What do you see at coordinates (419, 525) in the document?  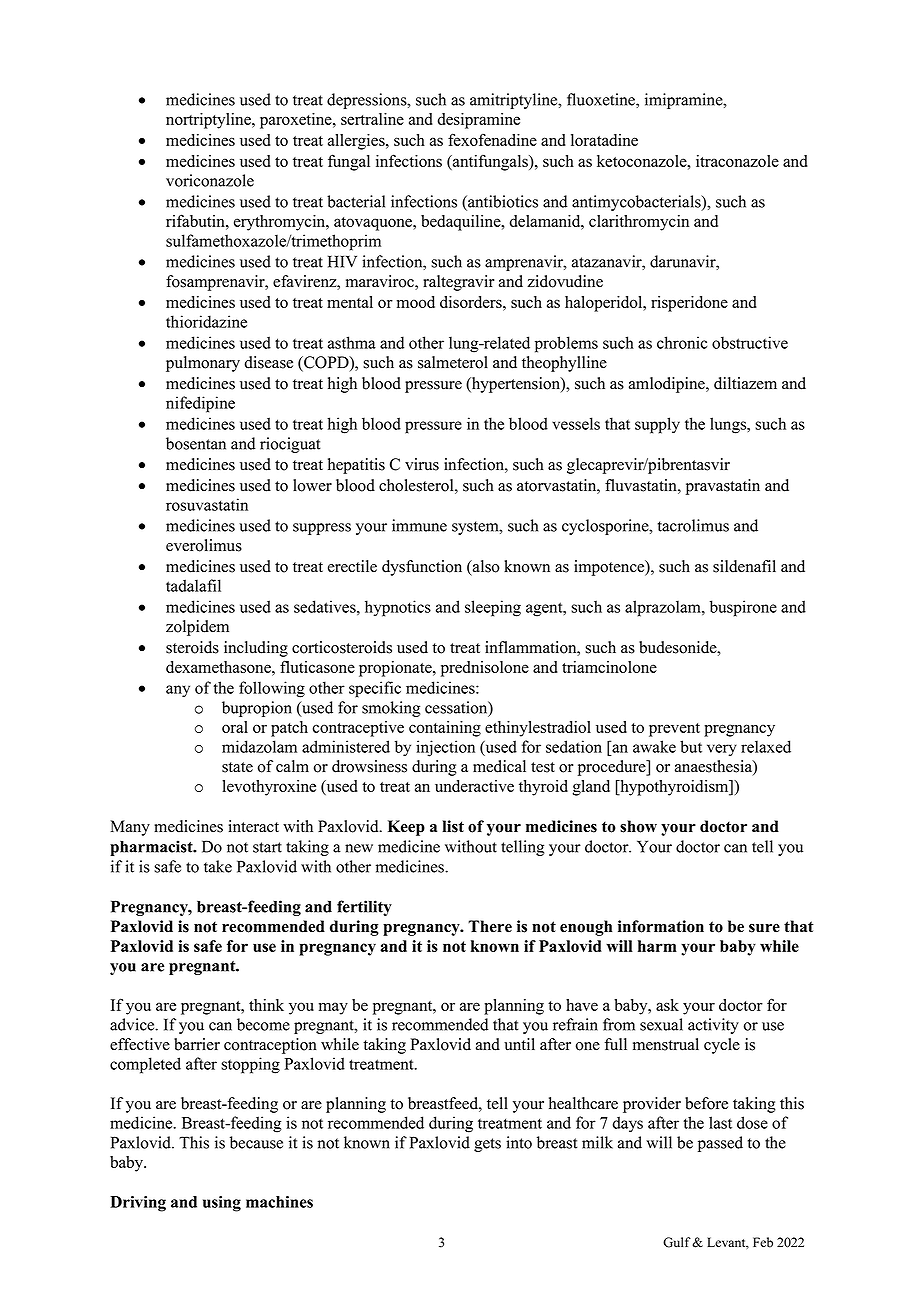 I see `immune` at bounding box center [419, 525].
